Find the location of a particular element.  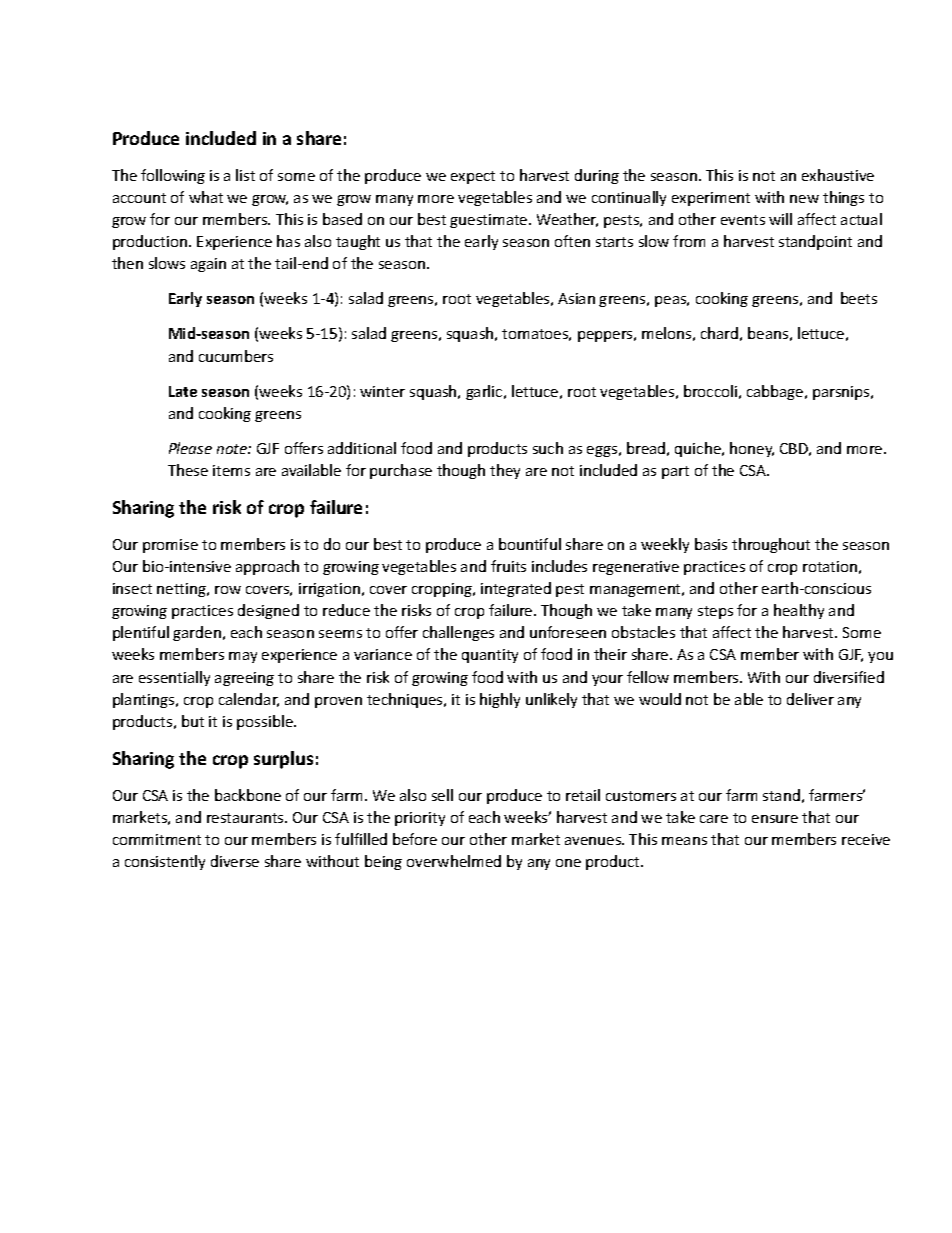

part is located at coordinates (675, 472).
